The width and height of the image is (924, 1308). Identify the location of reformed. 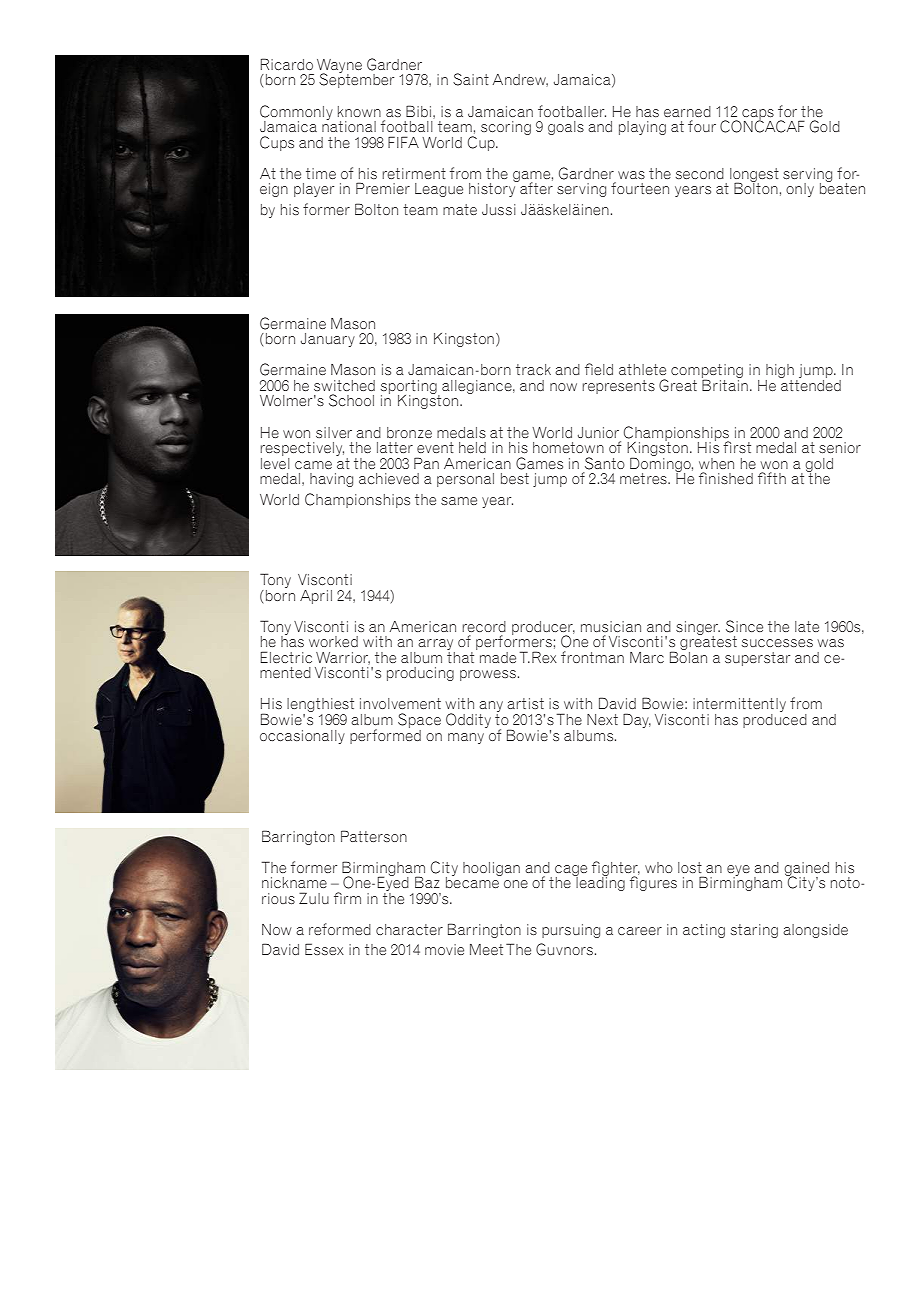
(340, 929).
